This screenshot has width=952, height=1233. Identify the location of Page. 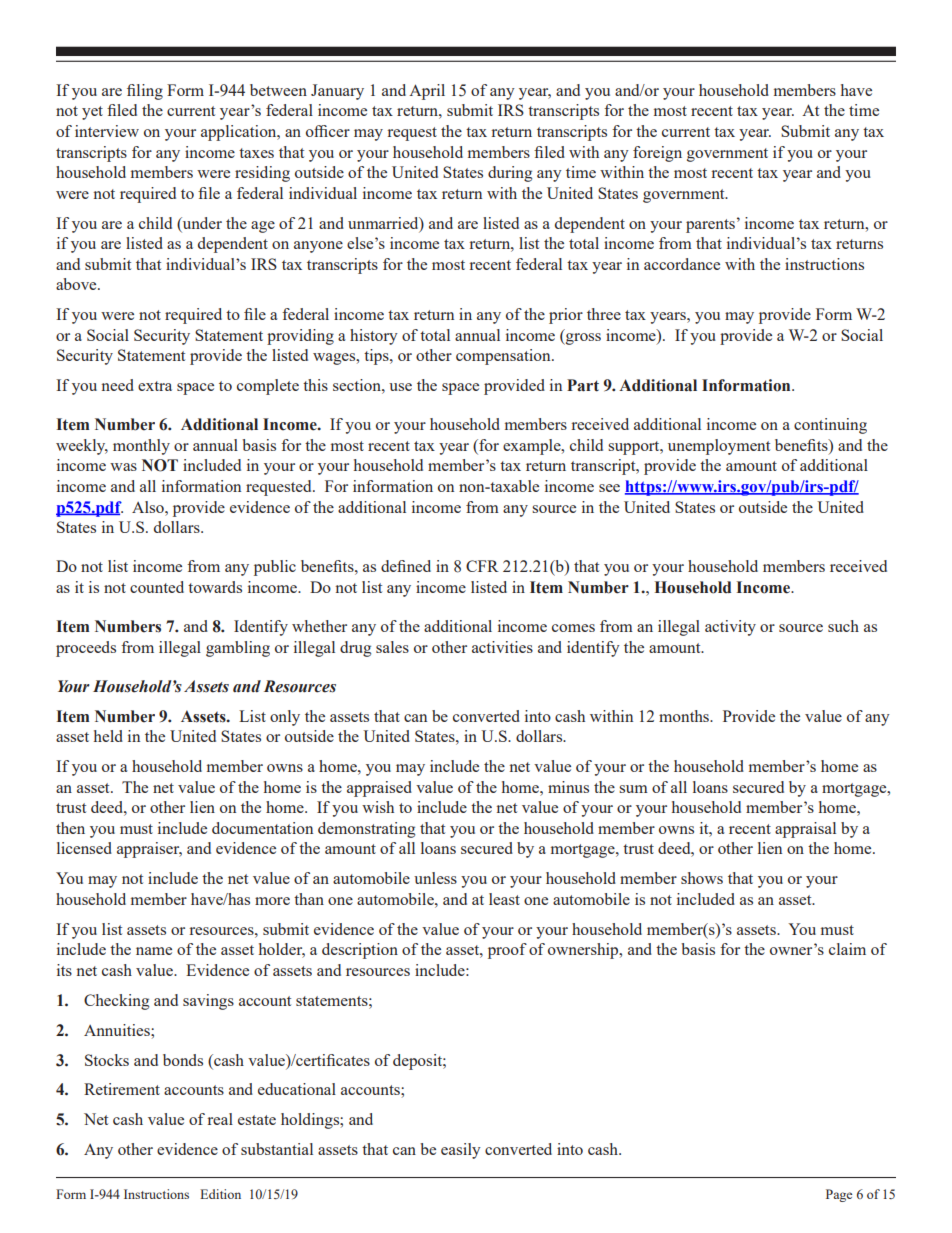
(839, 1195).
